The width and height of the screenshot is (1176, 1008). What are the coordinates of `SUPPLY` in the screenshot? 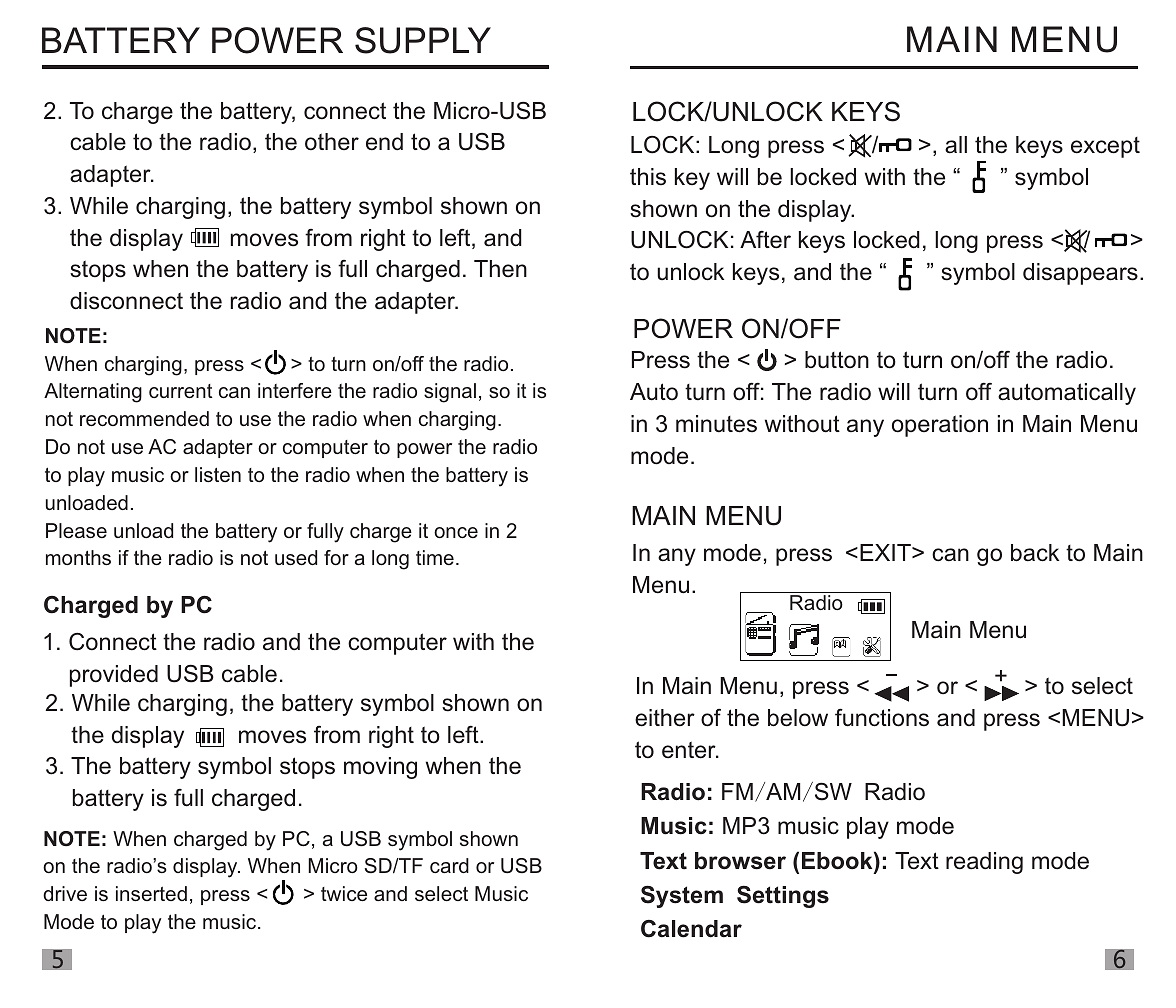 It's located at (423, 40).
